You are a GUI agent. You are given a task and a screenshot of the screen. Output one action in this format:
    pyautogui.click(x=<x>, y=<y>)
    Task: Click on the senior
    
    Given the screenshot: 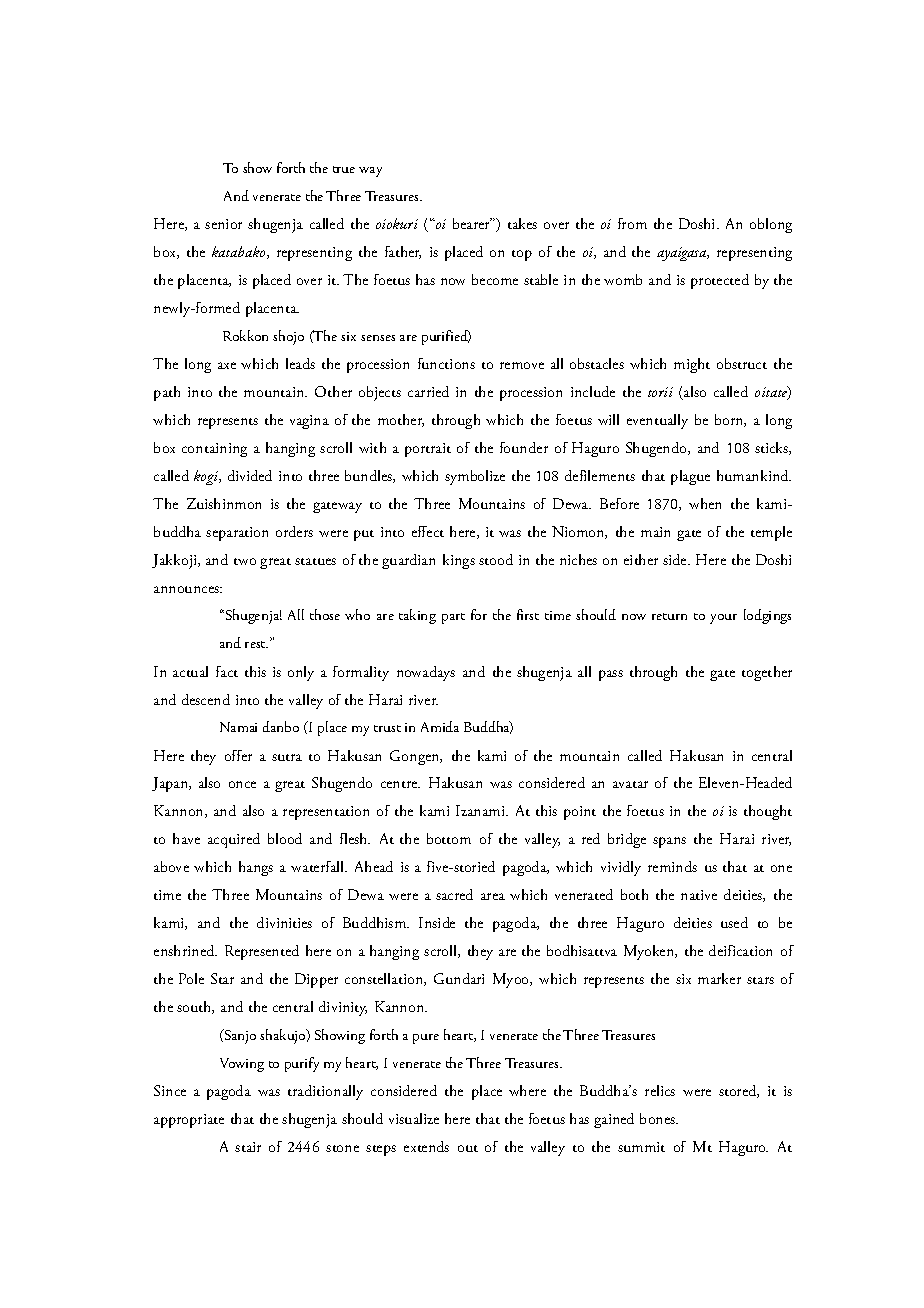 What is the action you would take?
    pyautogui.click(x=223, y=224)
